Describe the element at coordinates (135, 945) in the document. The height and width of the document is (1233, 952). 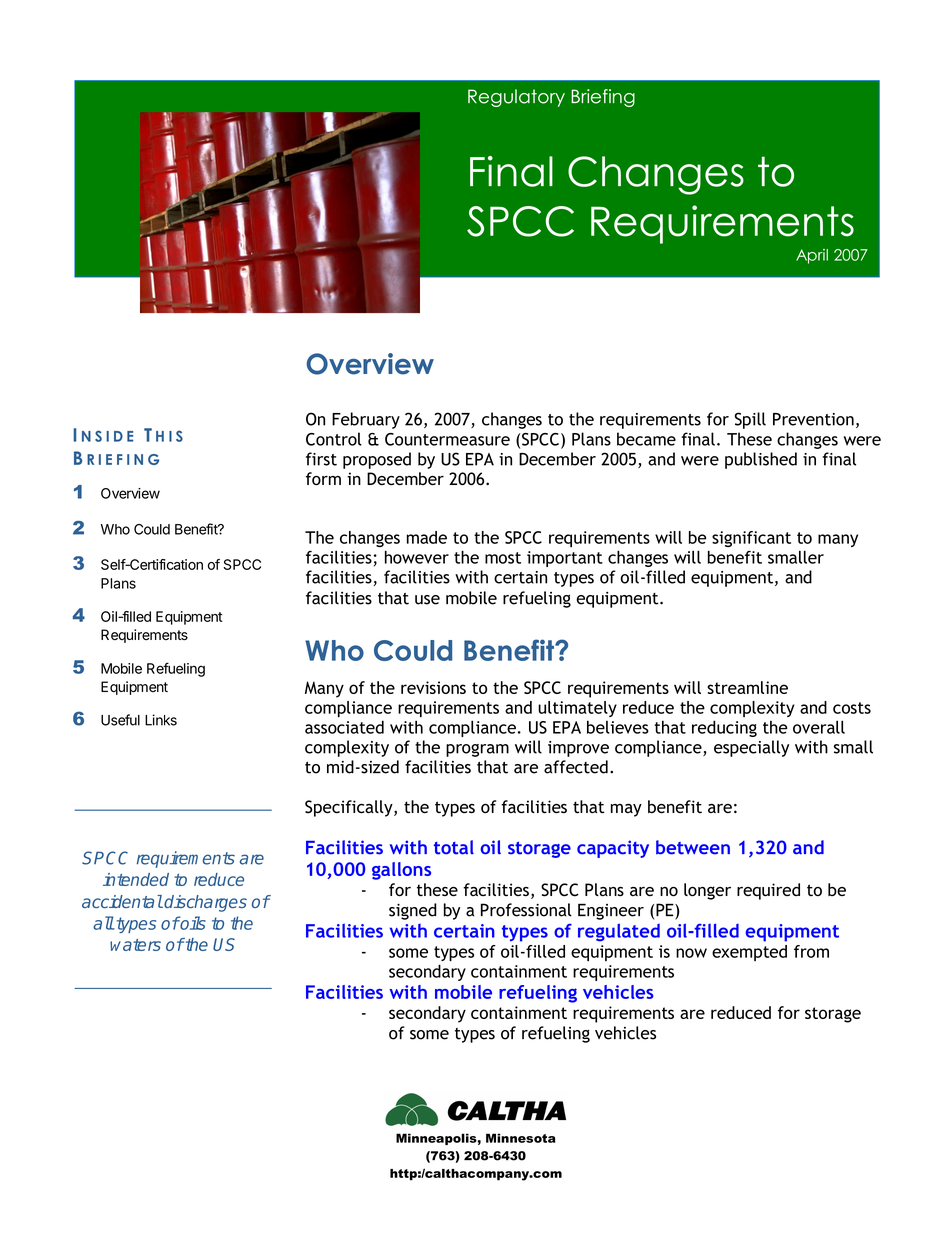
I see `waters` at that location.
